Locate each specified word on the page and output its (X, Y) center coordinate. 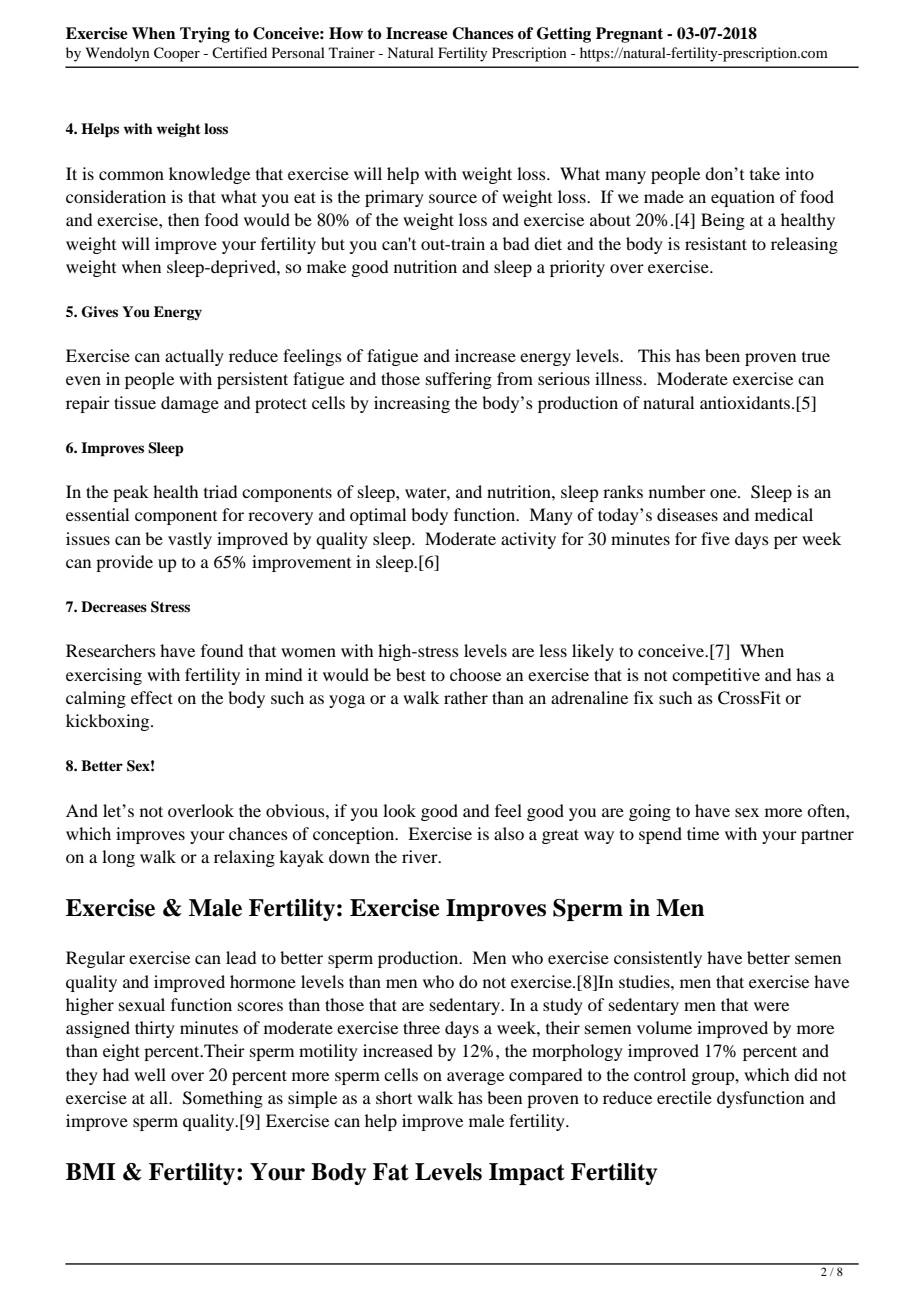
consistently (658, 959)
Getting (564, 35)
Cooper (177, 54)
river (421, 856)
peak (131, 493)
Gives (100, 312)
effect (152, 697)
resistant (716, 243)
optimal (378, 516)
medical (784, 514)
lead (241, 957)
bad (516, 243)
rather (466, 697)
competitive (716, 676)
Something (223, 1099)
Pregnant (629, 35)
